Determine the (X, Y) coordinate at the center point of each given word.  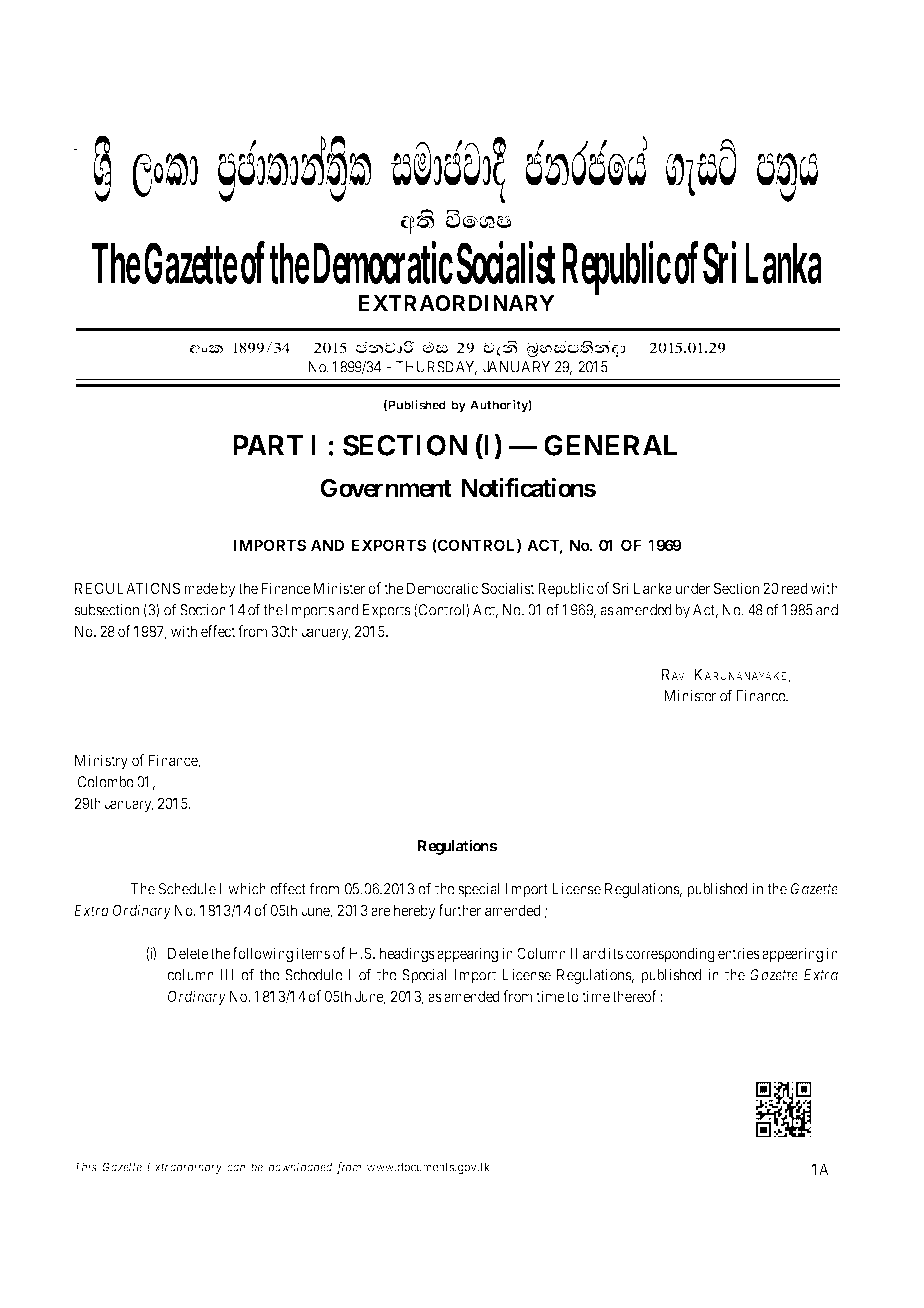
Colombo (106, 782)
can (236, 1168)
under (693, 588)
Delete (188, 953)
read (795, 588)
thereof (634, 996)
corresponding (670, 955)
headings (407, 955)
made (201, 588)
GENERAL (610, 445)
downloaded (300, 1167)
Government (386, 488)
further (459, 910)
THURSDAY (436, 368)
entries (739, 953)
